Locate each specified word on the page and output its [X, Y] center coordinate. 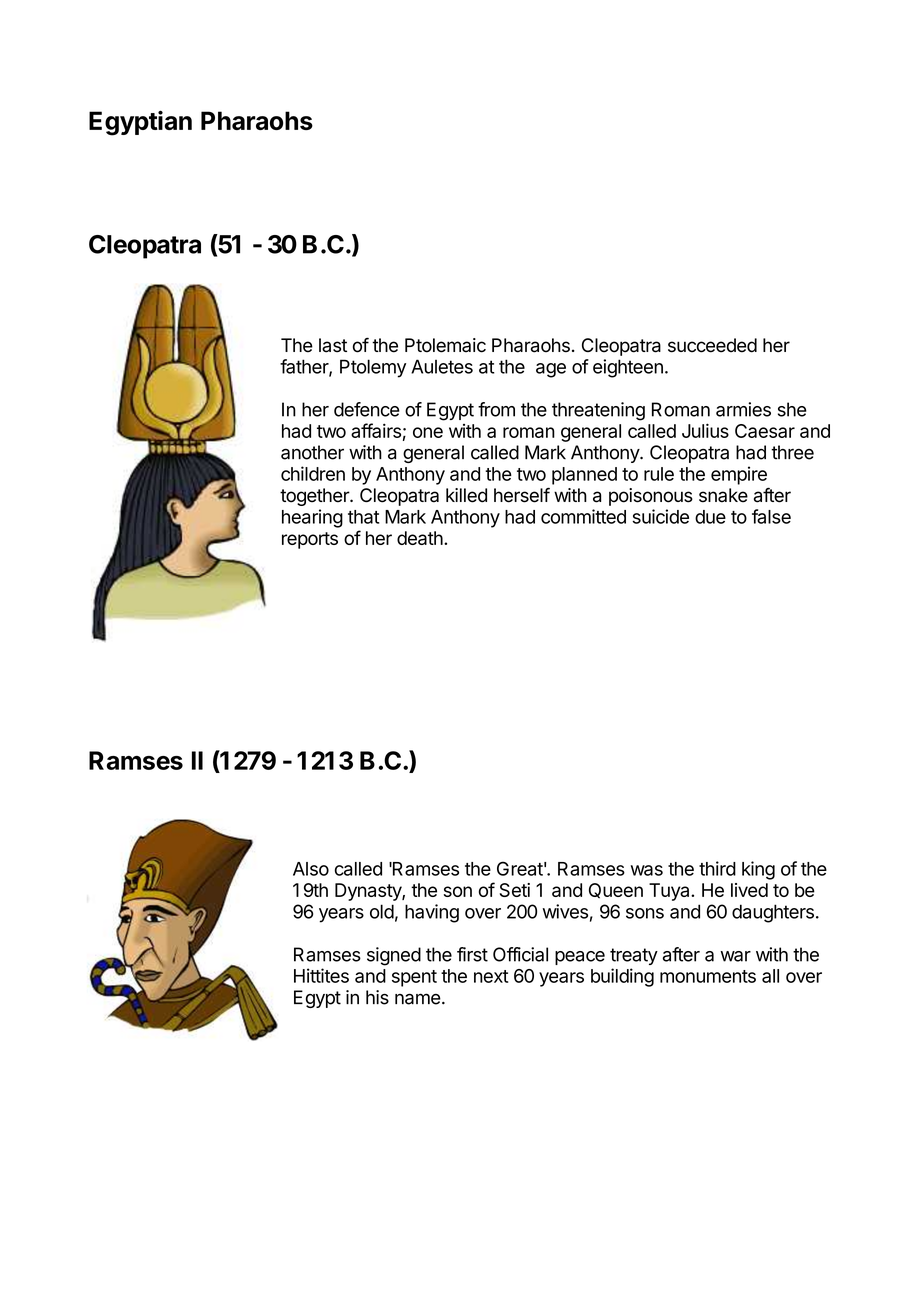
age [551, 370]
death [421, 538]
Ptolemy [373, 368]
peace [580, 958]
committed [583, 516]
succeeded [712, 345]
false [771, 516]
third [717, 868]
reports [310, 540]
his [377, 997]
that [363, 517]
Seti [515, 890]
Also [311, 869]
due [710, 517]
